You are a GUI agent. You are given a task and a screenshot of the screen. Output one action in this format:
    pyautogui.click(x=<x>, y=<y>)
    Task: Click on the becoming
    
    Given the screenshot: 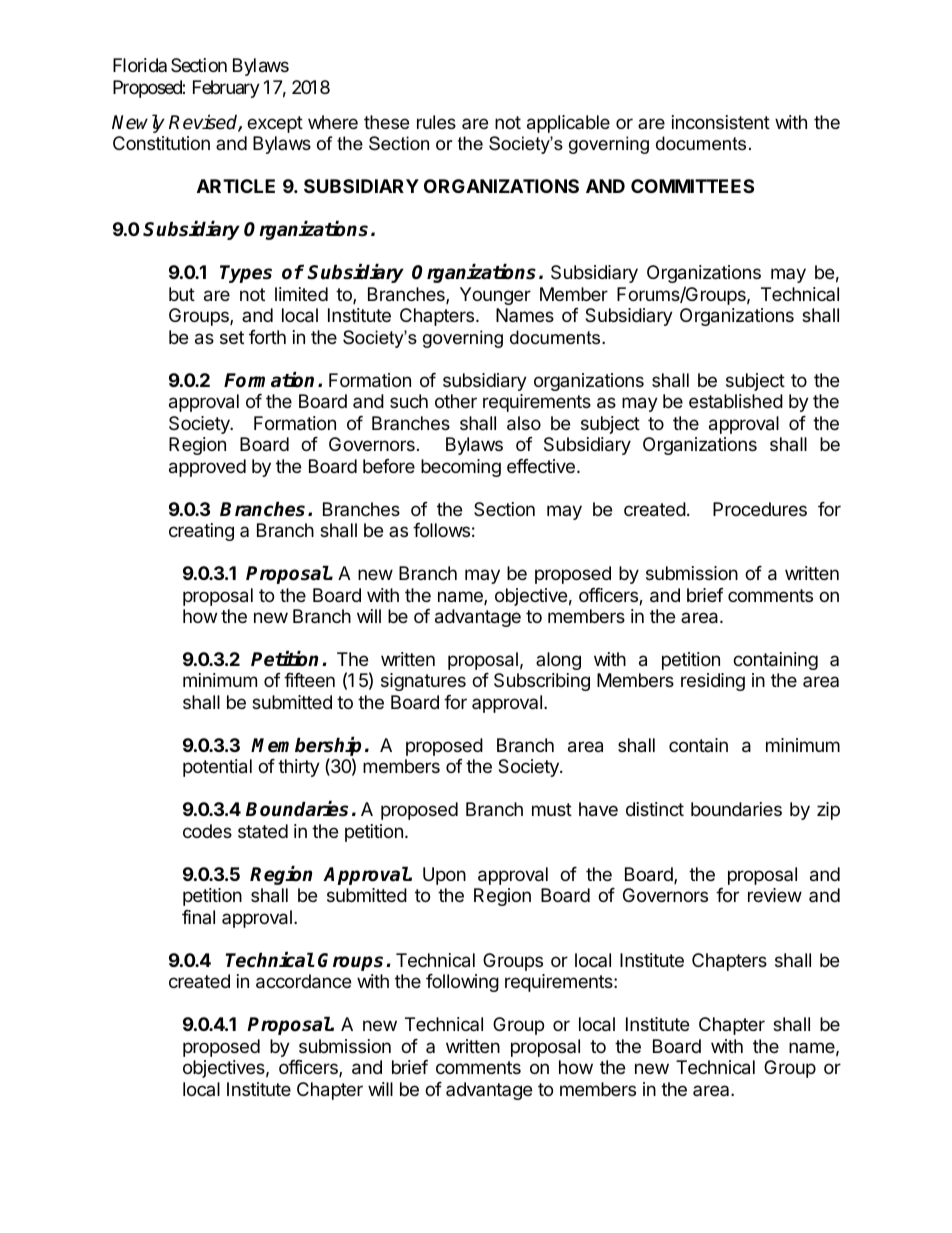 What is the action you would take?
    pyautogui.click(x=461, y=468)
